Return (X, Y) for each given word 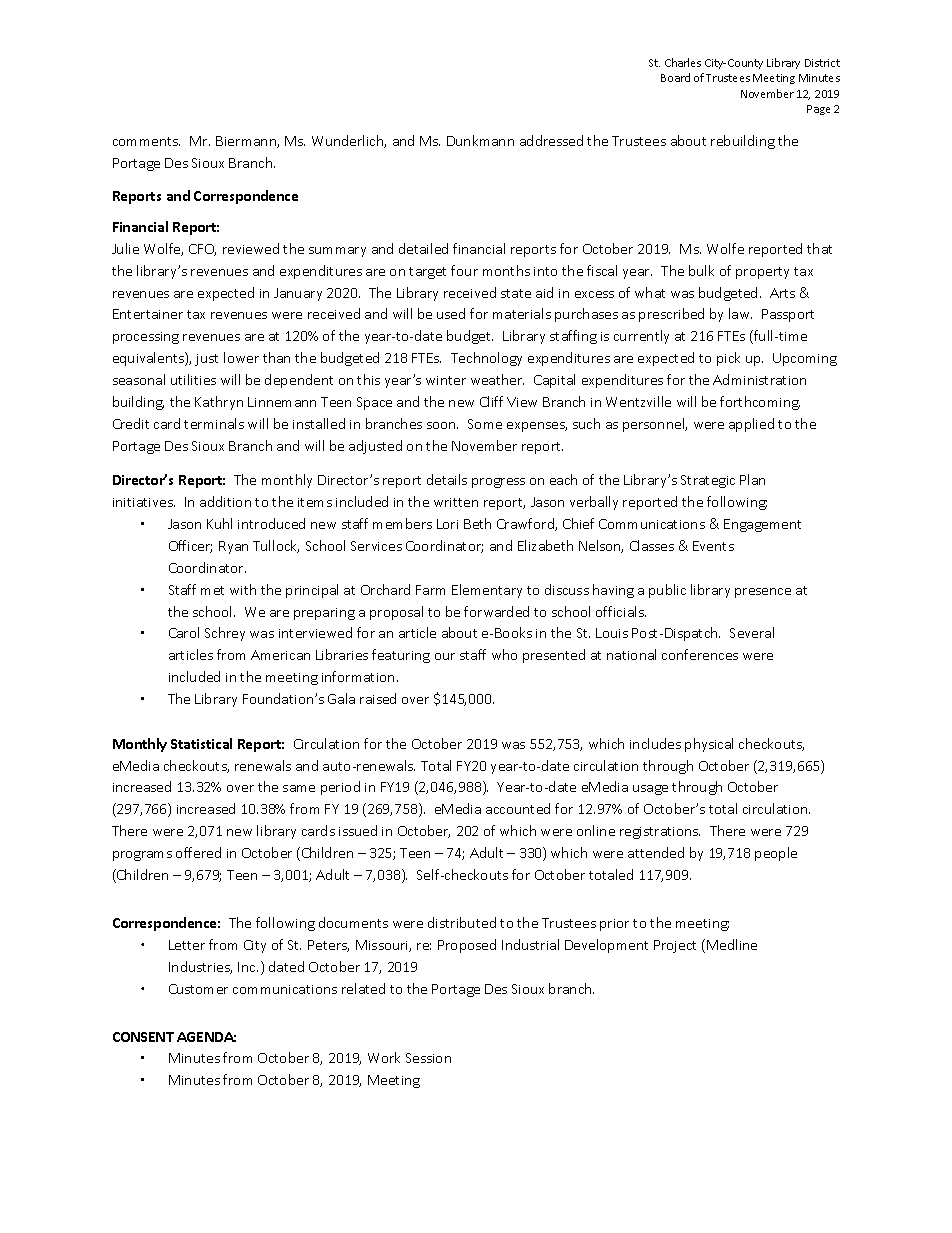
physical (709, 745)
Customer (198, 989)
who (504, 654)
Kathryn (219, 403)
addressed (551, 140)
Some (485, 424)
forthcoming (760, 403)
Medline (732, 944)
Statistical (201, 743)
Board (675, 77)
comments (146, 141)
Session (428, 1058)
